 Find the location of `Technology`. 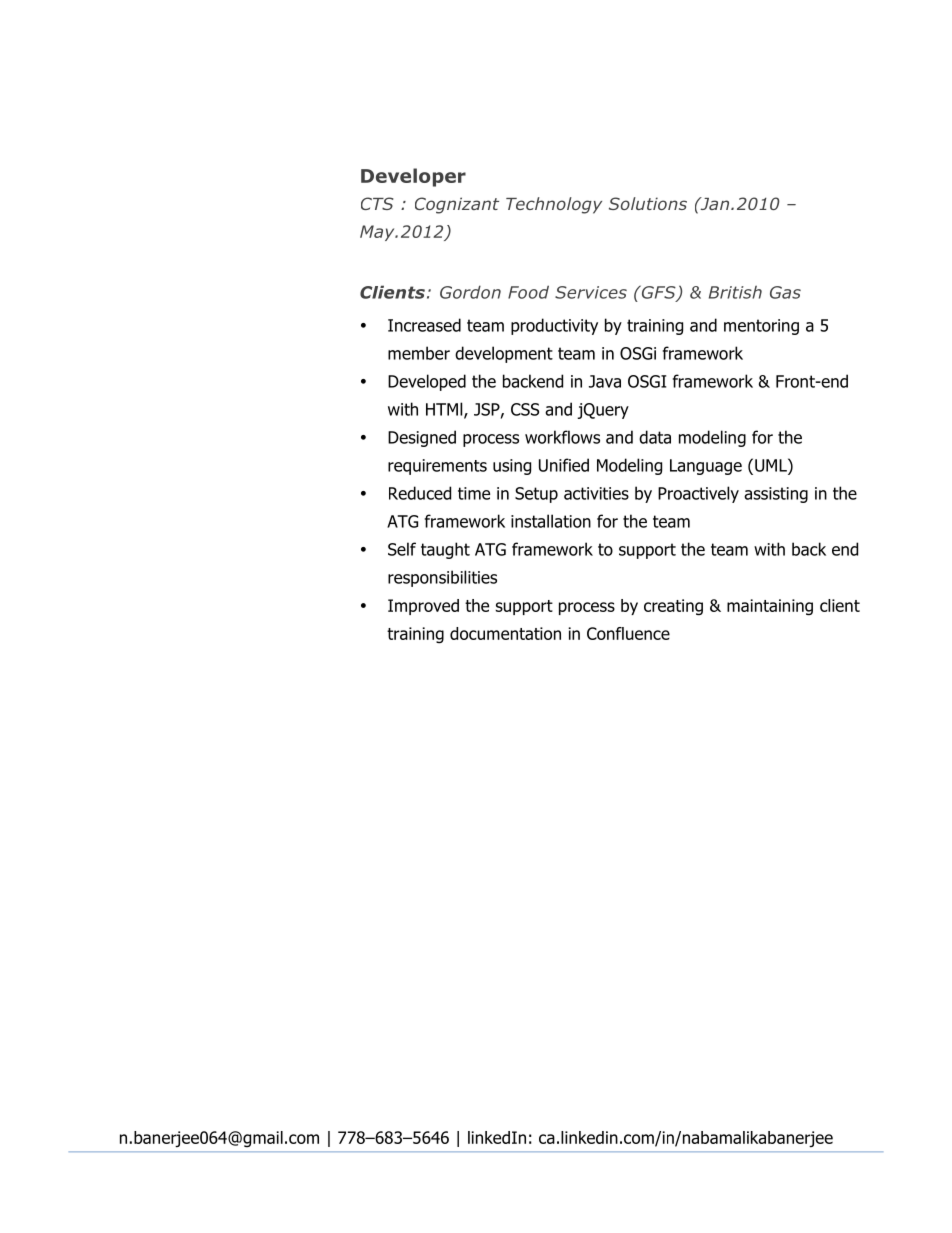

Technology is located at coordinates (554, 205).
